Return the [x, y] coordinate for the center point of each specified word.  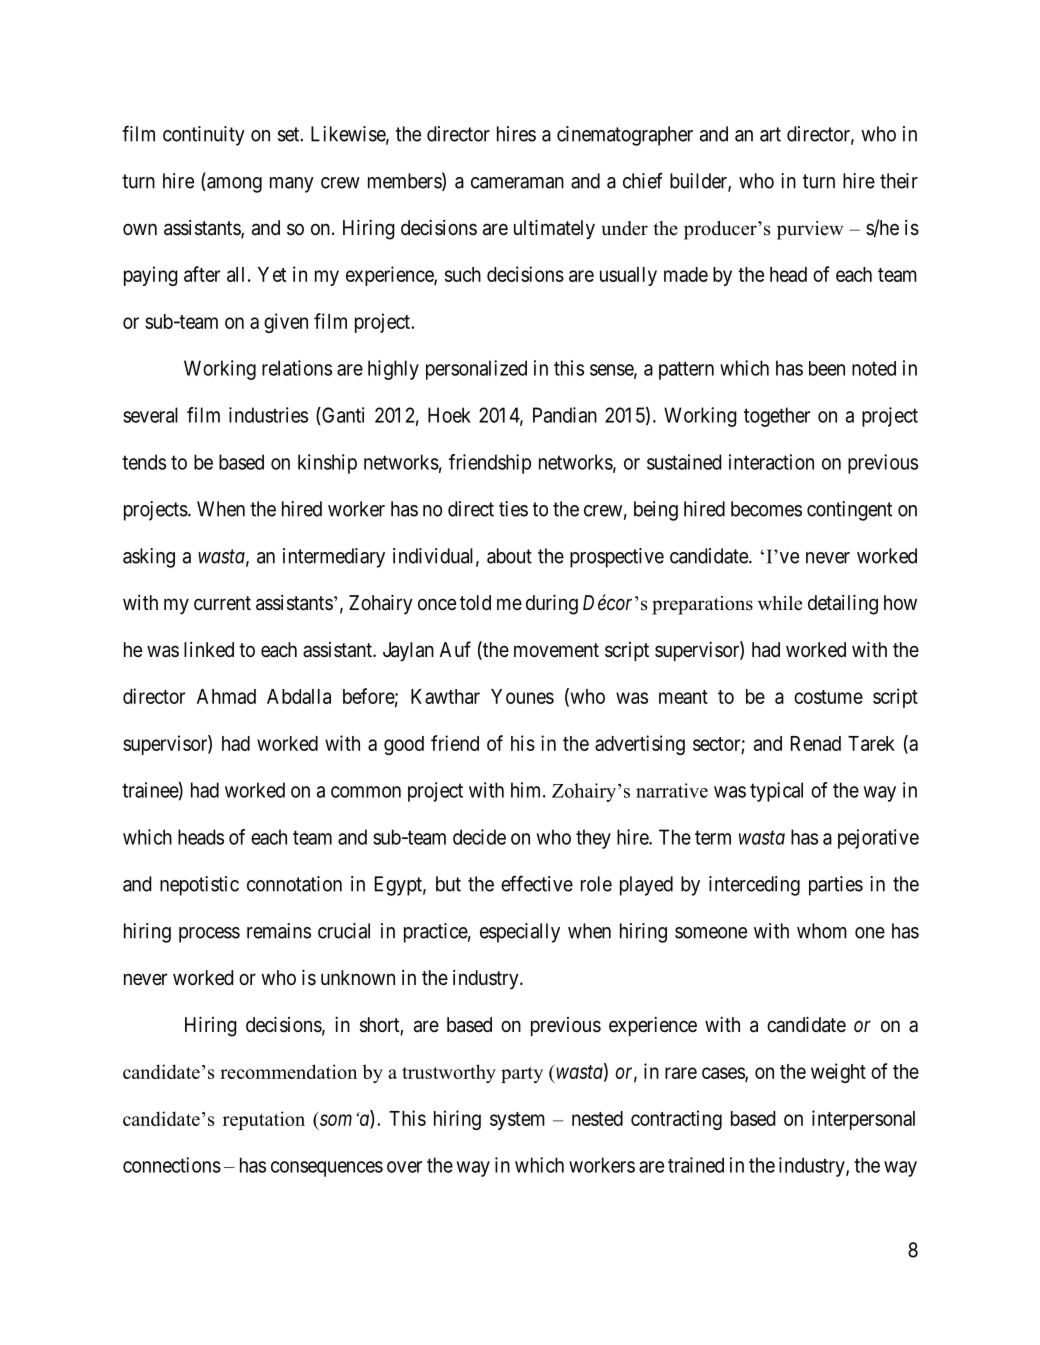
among [233, 185]
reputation [264, 1120]
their [899, 181]
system [517, 1121]
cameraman [517, 183]
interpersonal [863, 1120]
